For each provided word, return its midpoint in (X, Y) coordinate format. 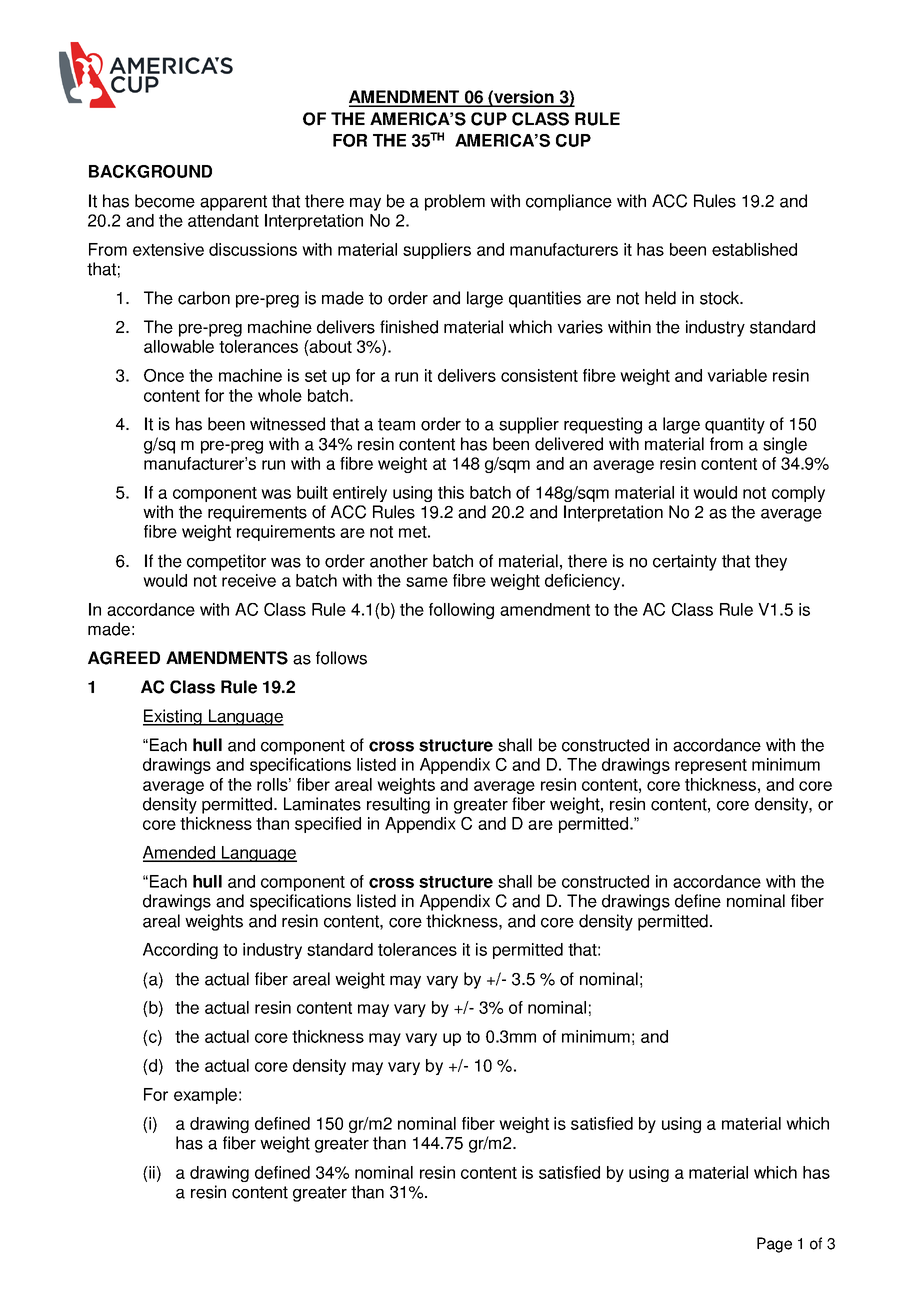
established (754, 249)
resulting (398, 805)
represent (711, 766)
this (451, 492)
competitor (226, 562)
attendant (223, 220)
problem (455, 202)
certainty (685, 562)
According (180, 951)
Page (774, 1245)
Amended (180, 854)
